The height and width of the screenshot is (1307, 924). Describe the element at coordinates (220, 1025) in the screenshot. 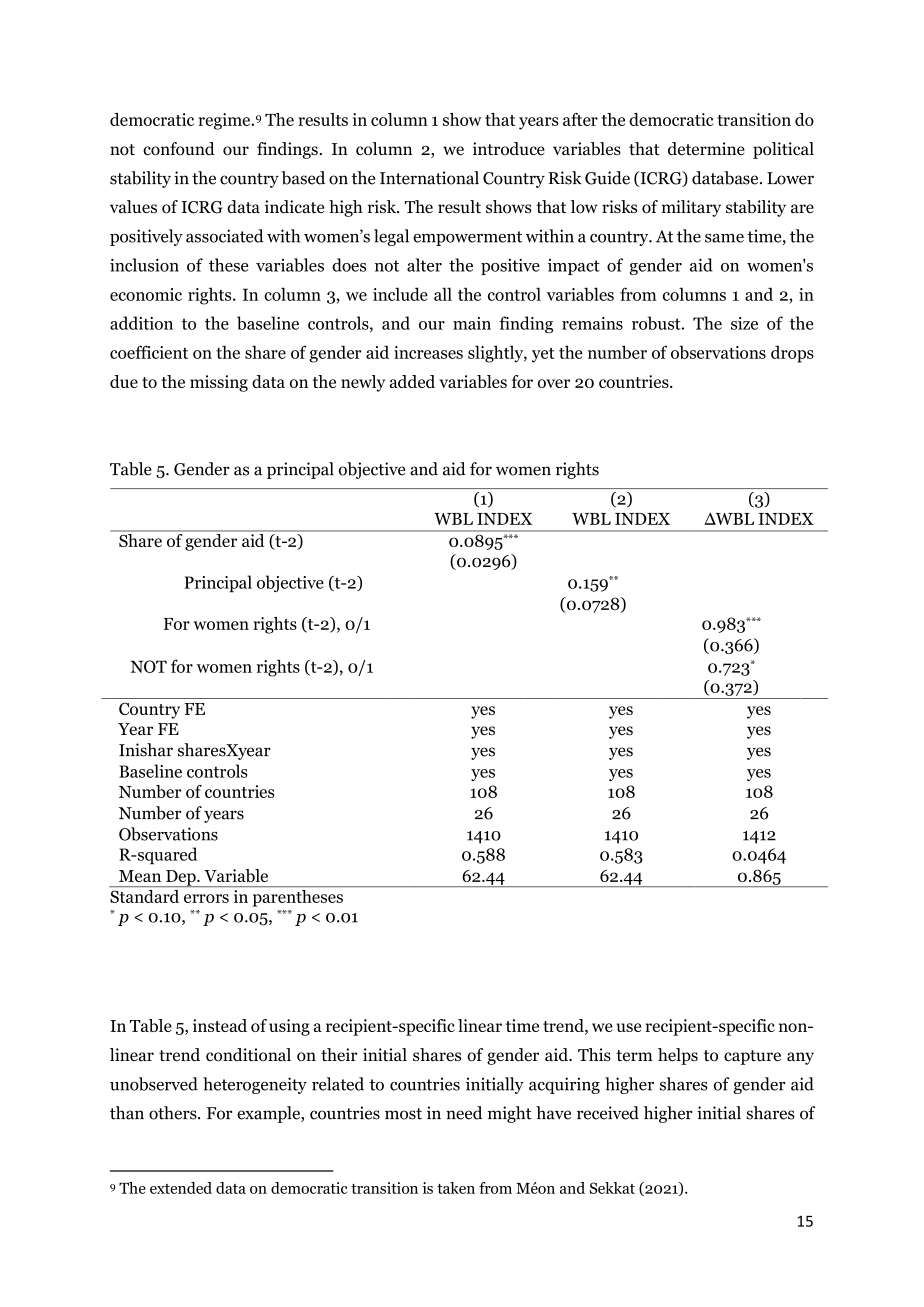

I see `instead` at that location.
